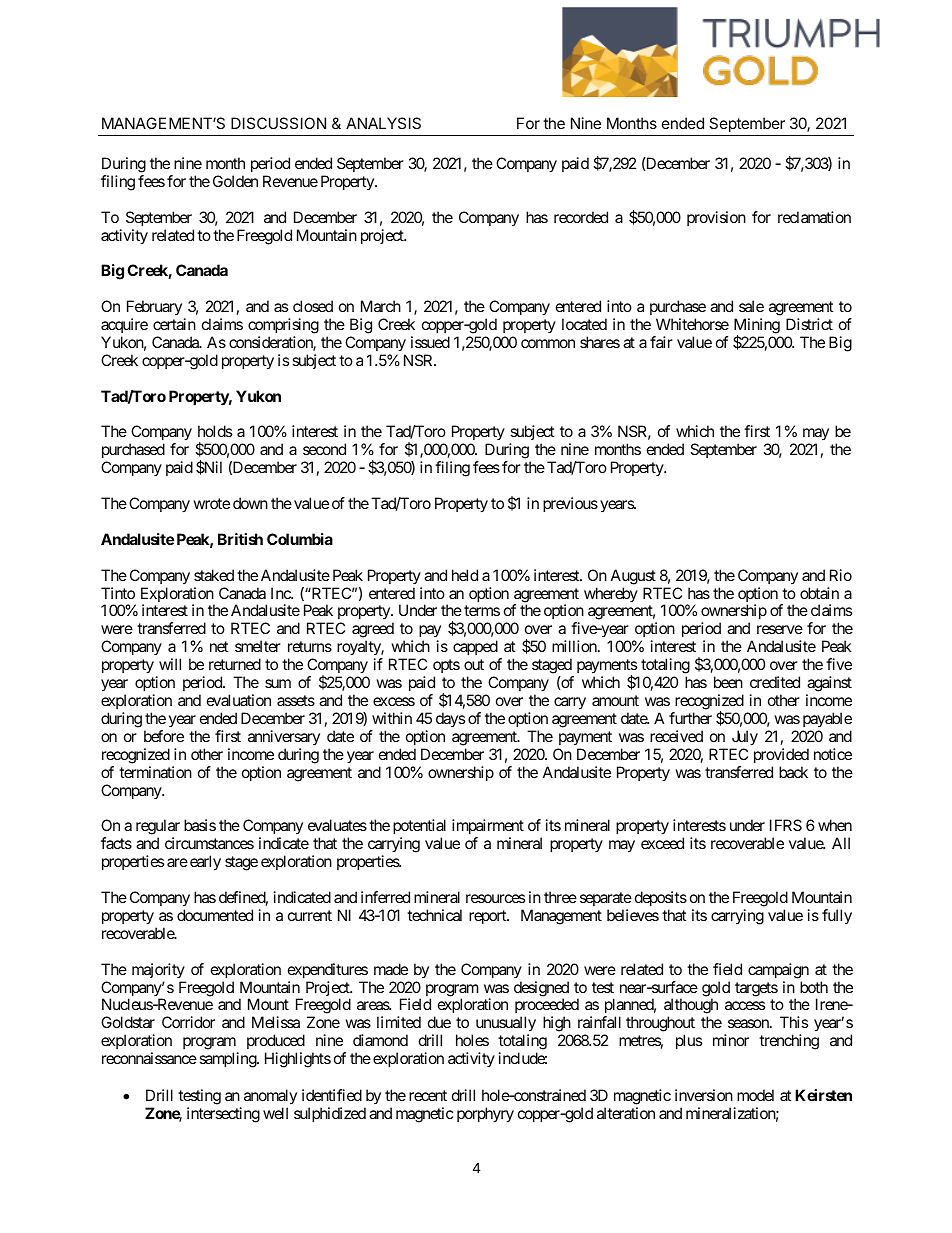 The width and height of the screenshot is (952, 1233). I want to click on staked, so click(214, 575).
